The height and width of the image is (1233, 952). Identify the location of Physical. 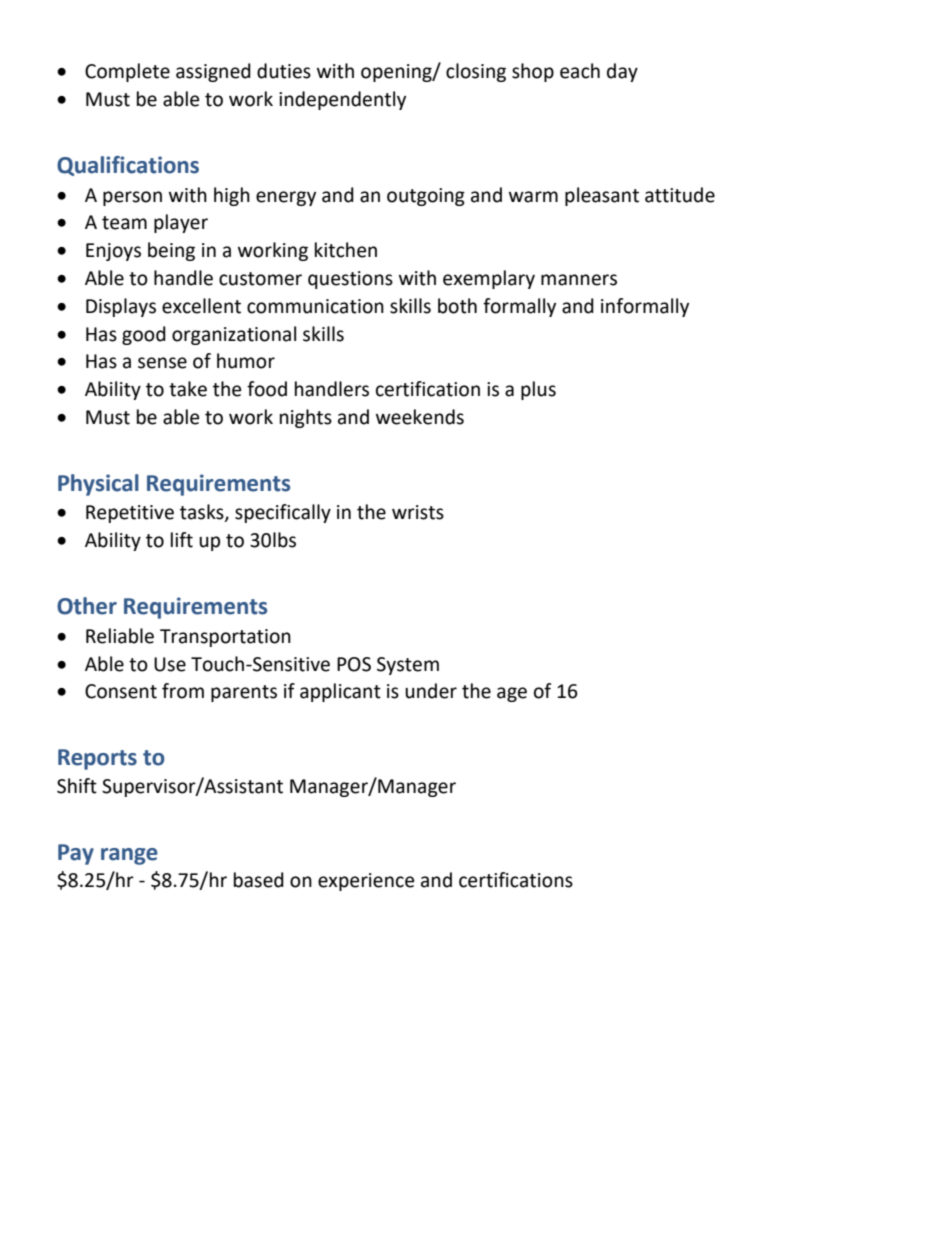
(98, 485).
